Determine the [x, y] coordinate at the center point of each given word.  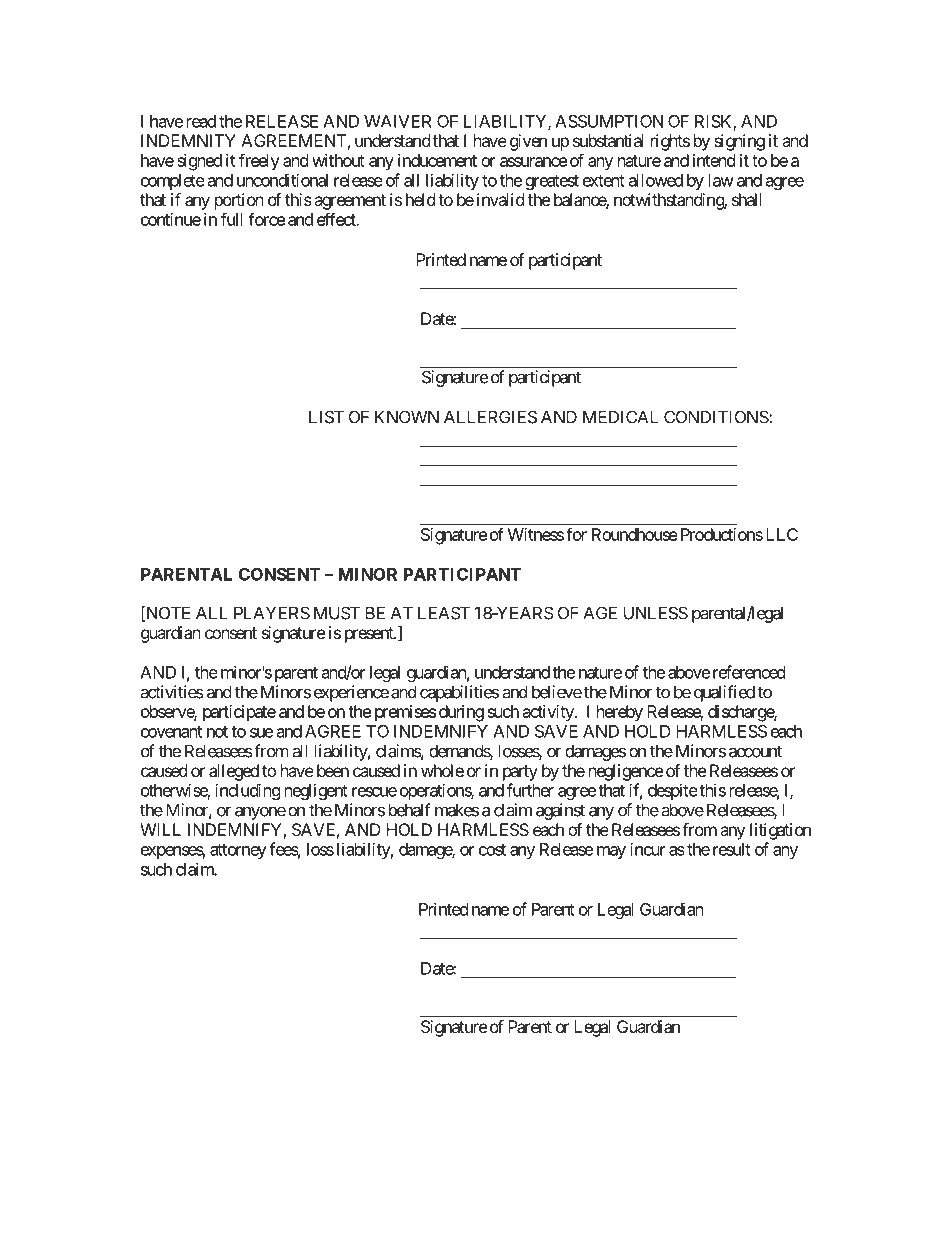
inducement [437, 160]
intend [714, 160]
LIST [326, 417]
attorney [238, 851]
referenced [749, 672]
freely [259, 162]
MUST [337, 613]
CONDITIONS [717, 417]
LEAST [444, 613]
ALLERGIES [490, 417]
